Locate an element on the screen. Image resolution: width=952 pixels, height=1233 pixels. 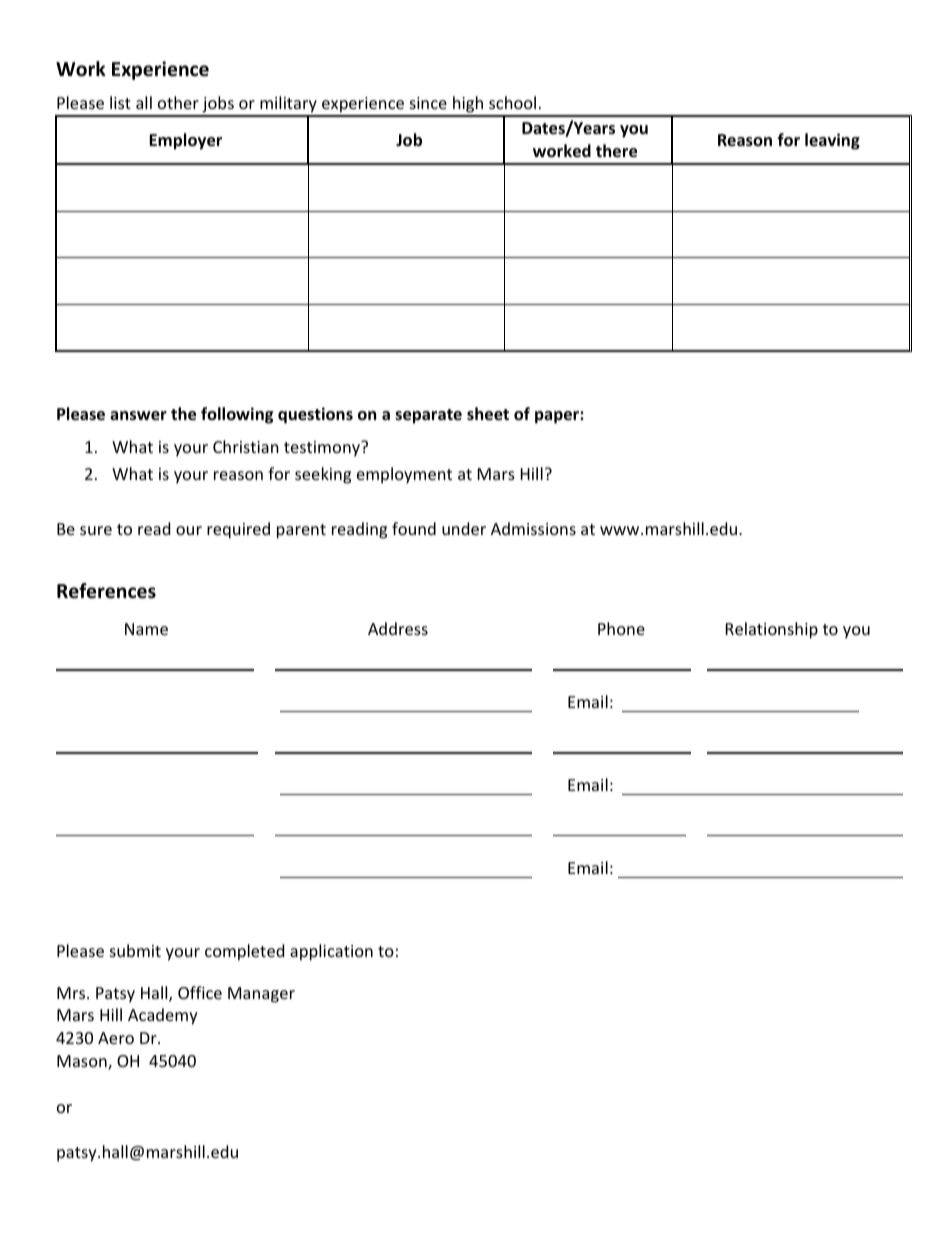
application is located at coordinates (331, 952).
